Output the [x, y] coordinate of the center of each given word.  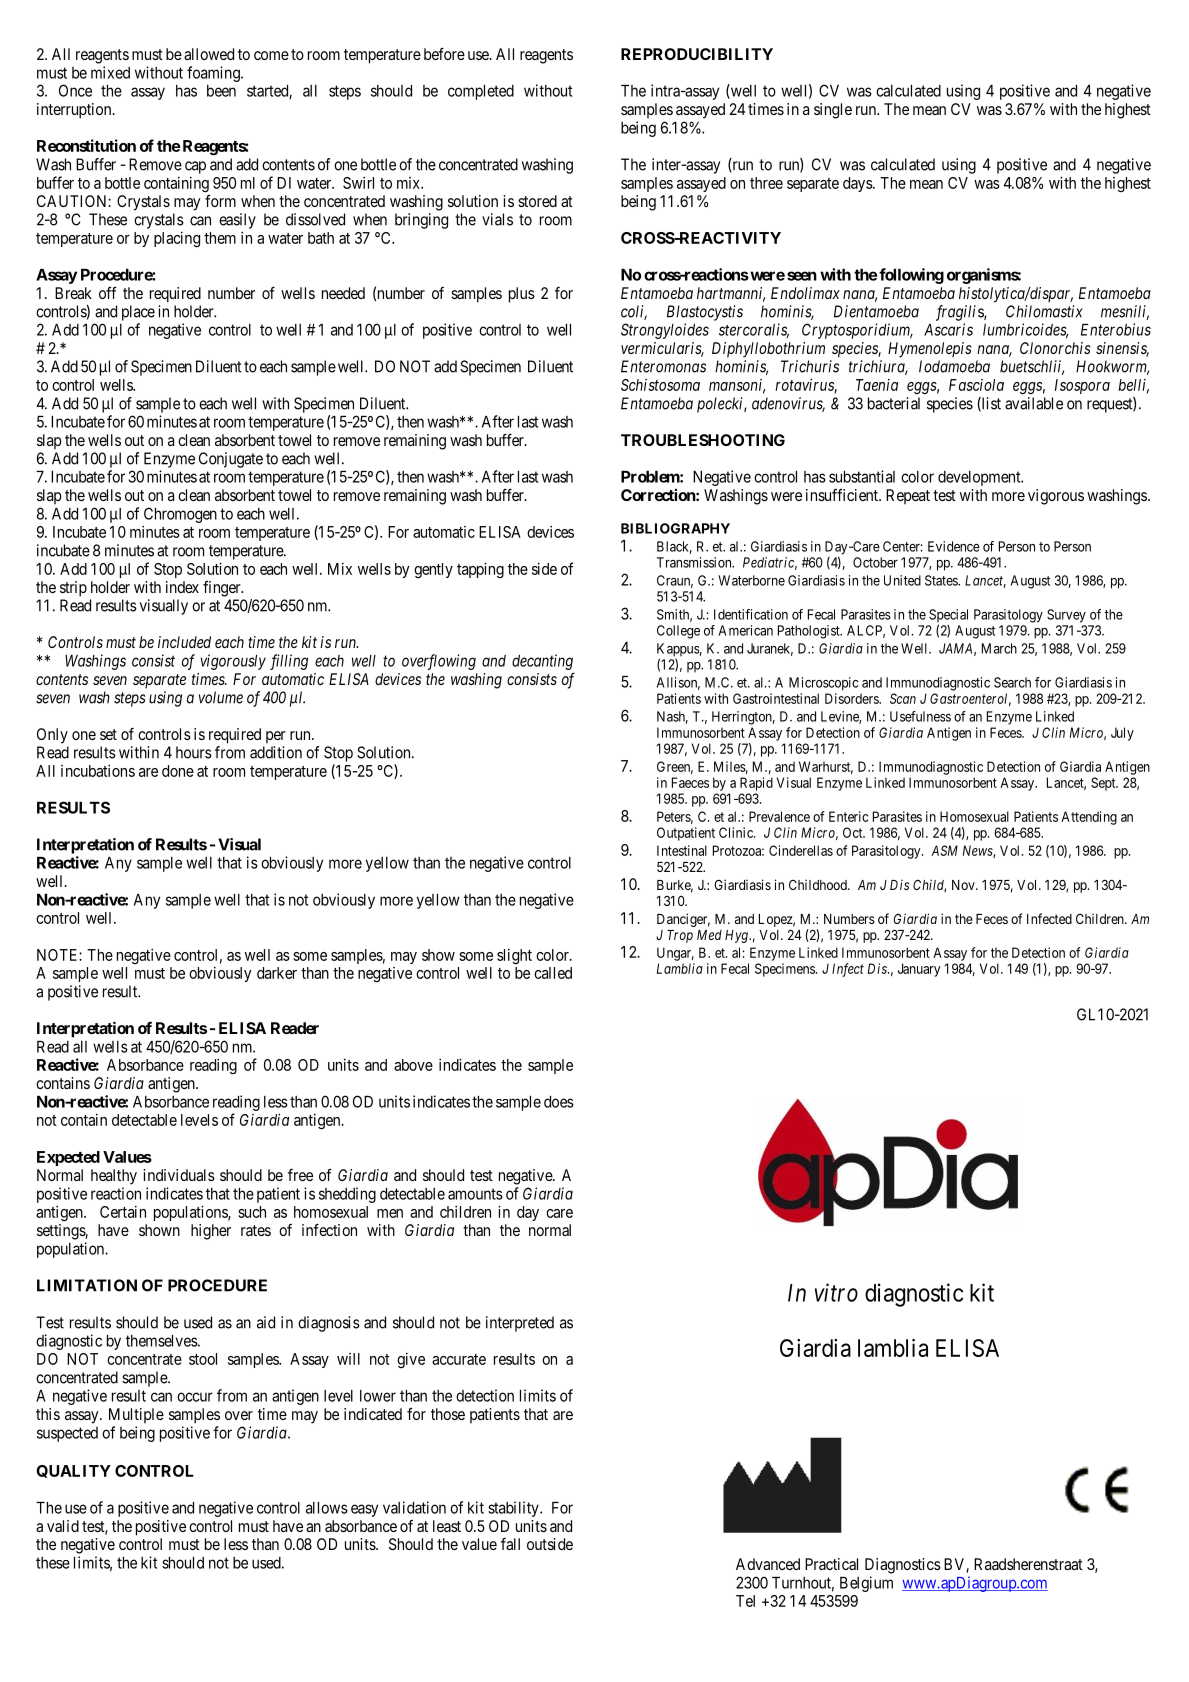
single [833, 111]
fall [510, 1544]
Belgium [866, 1584]
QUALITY [73, 1471]
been [221, 91]
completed [481, 92]
